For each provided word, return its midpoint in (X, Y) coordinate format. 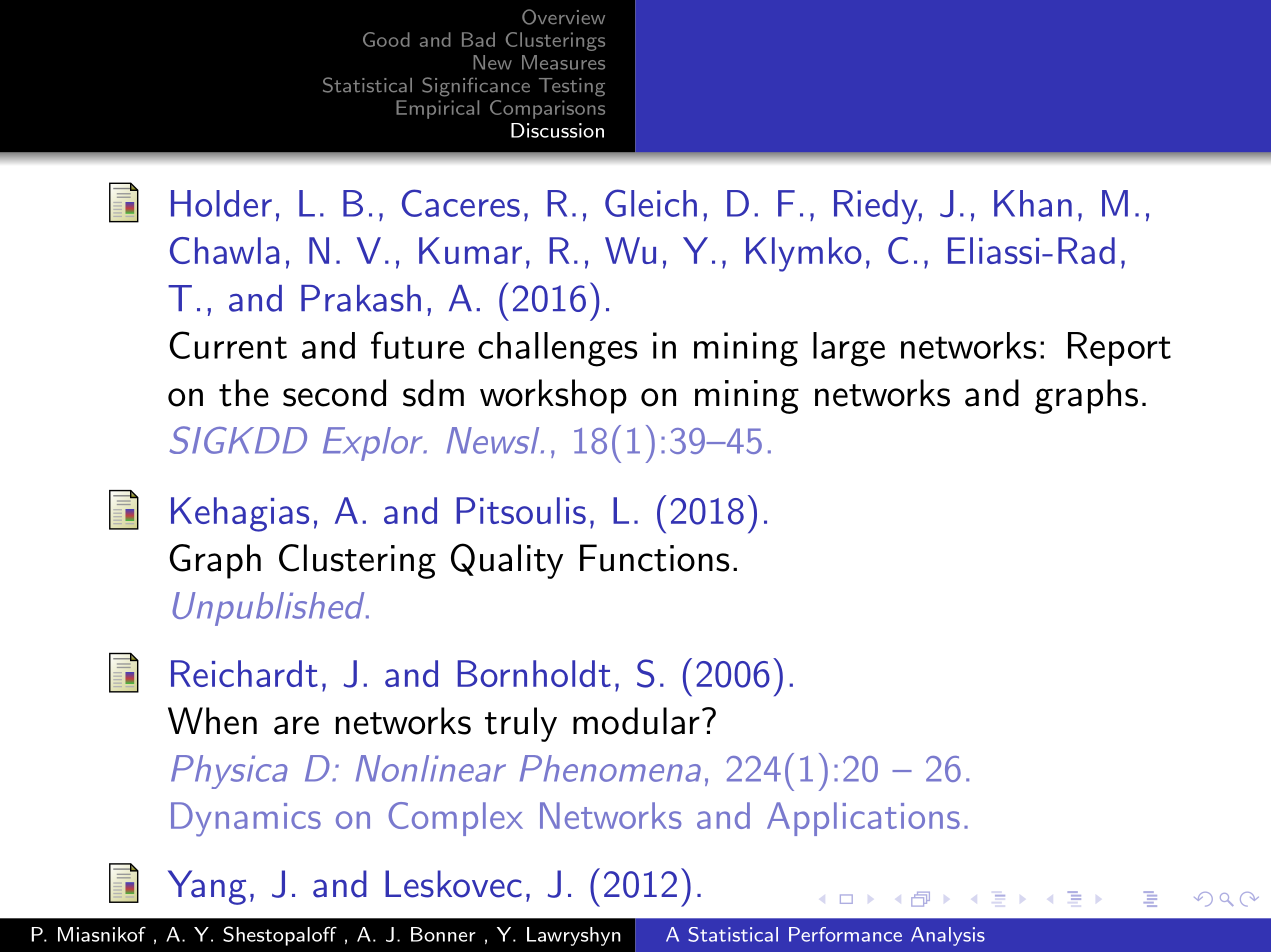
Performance (845, 934)
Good (386, 39)
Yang (207, 887)
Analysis (948, 936)
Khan (1033, 203)
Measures (563, 62)
